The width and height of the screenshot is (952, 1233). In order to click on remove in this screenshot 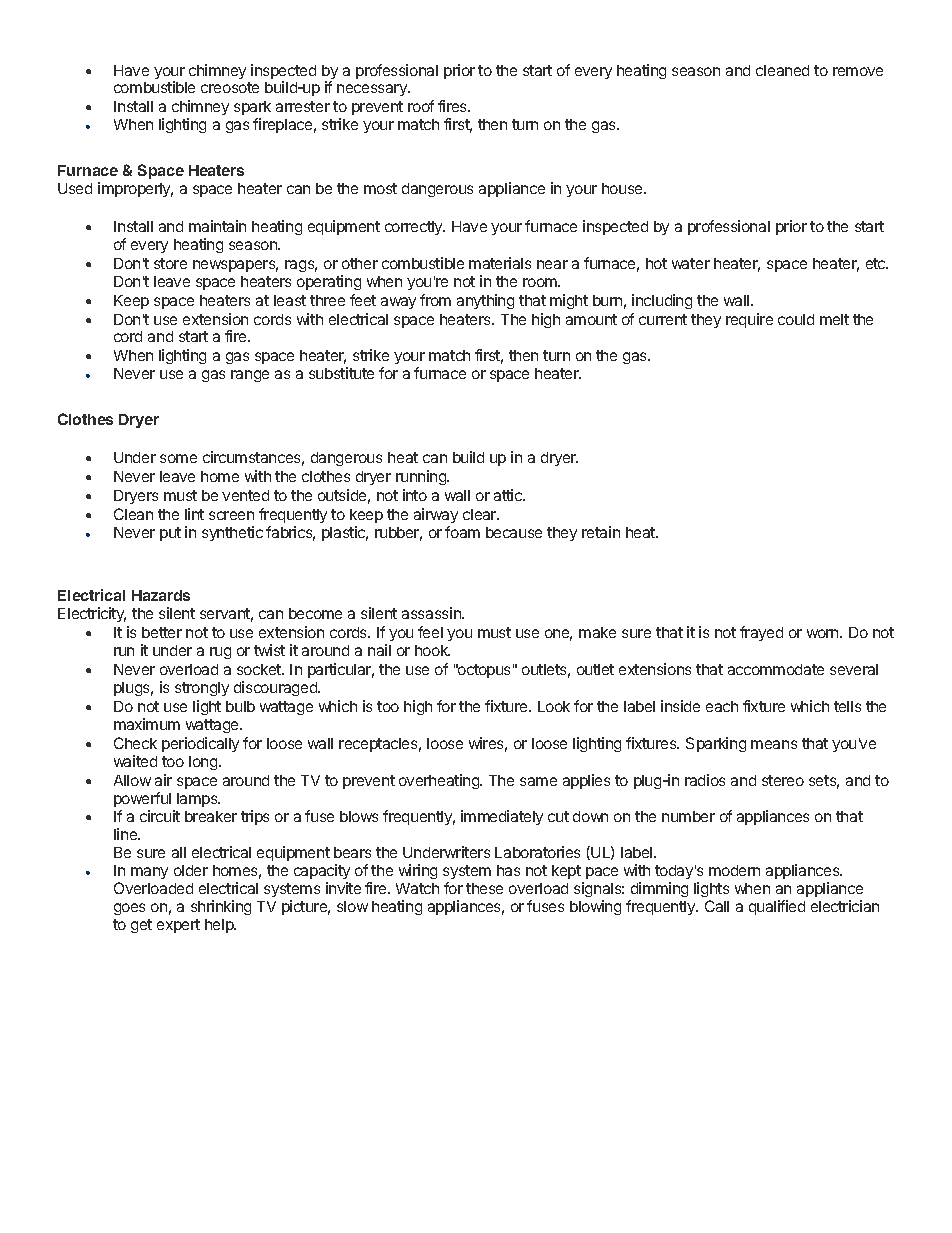, I will do `click(858, 71)`.
